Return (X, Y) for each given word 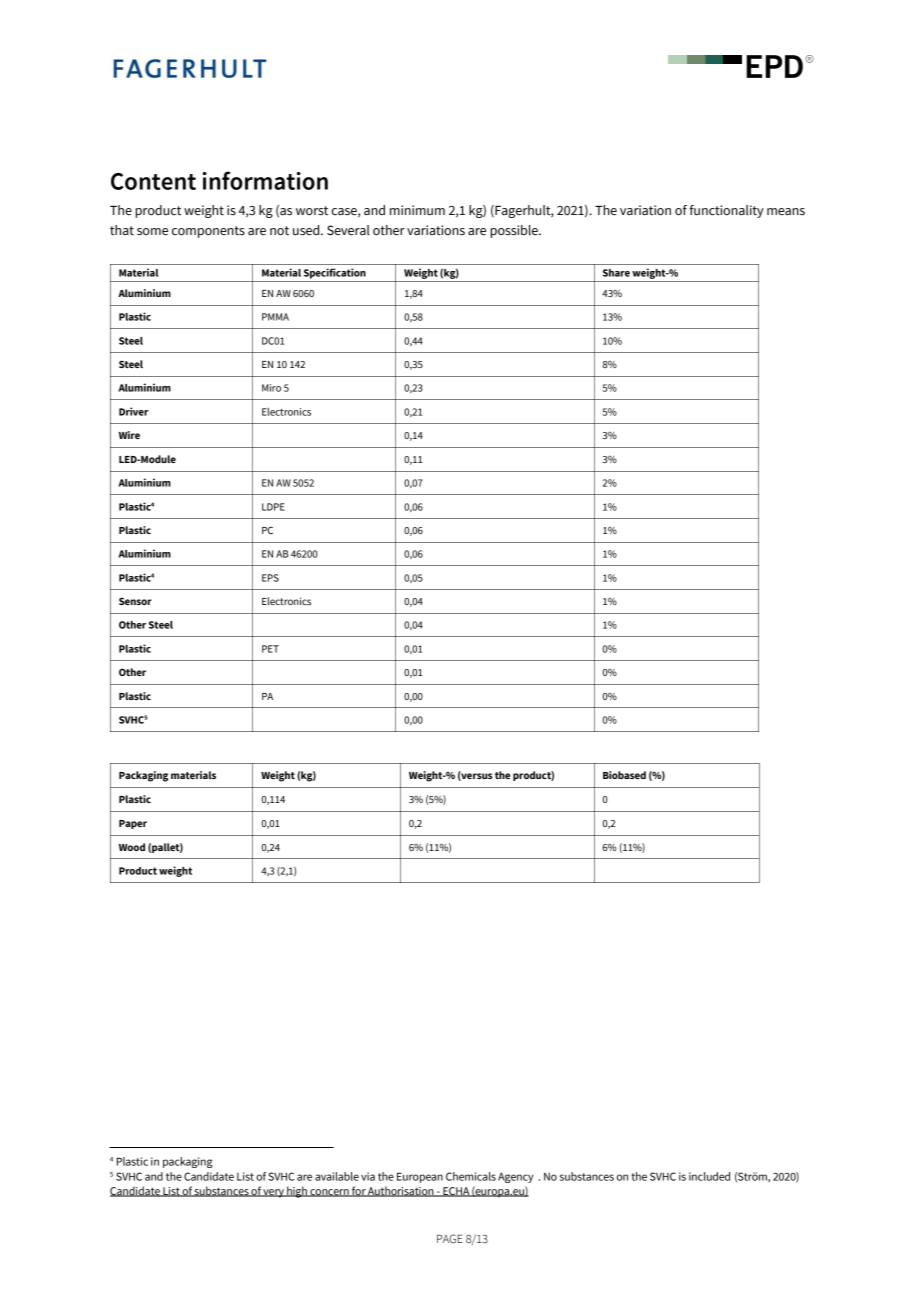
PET (270, 649)
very (274, 1193)
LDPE (273, 507)
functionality (726, 211)
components (208, 232)
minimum (417, 210)
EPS (270, 578)
